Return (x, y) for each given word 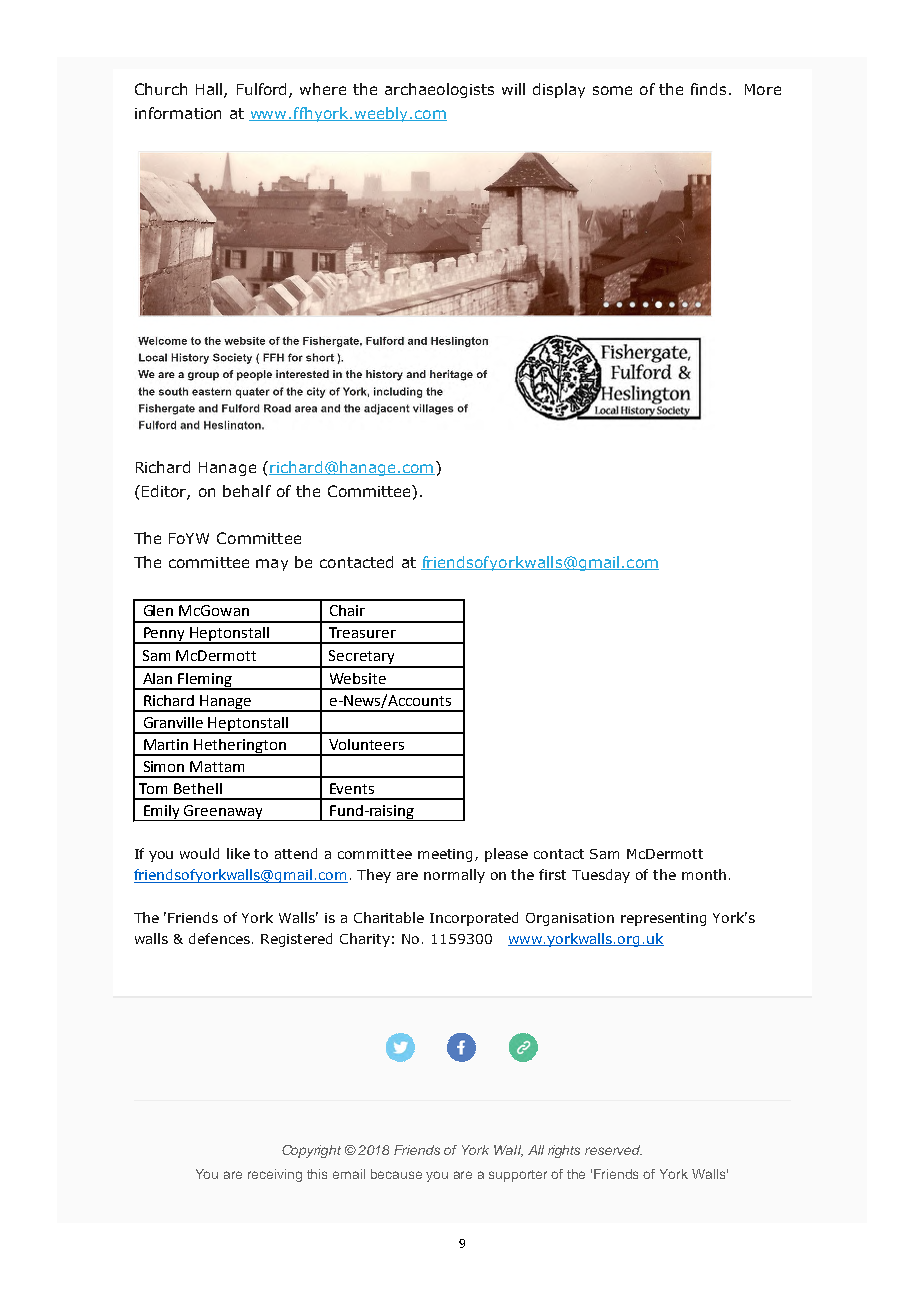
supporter (518, 1176)
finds (708, 89)
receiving (275, 1175)
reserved (613, 1150)
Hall (210, 90)
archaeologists (439, 90)
